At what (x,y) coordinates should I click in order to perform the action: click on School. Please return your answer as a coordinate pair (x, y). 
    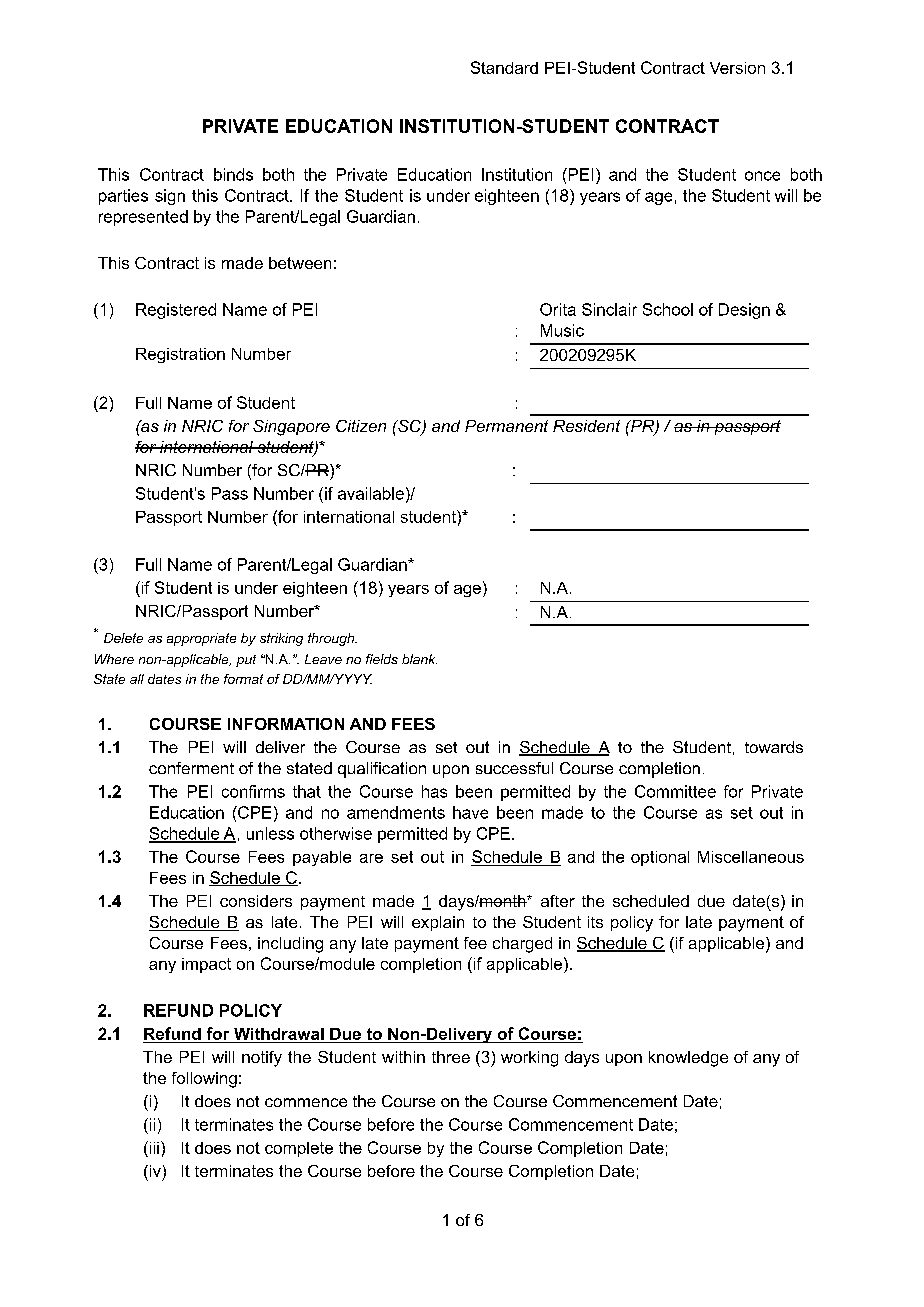
    Looking at the image, I should click on (668, 309).
